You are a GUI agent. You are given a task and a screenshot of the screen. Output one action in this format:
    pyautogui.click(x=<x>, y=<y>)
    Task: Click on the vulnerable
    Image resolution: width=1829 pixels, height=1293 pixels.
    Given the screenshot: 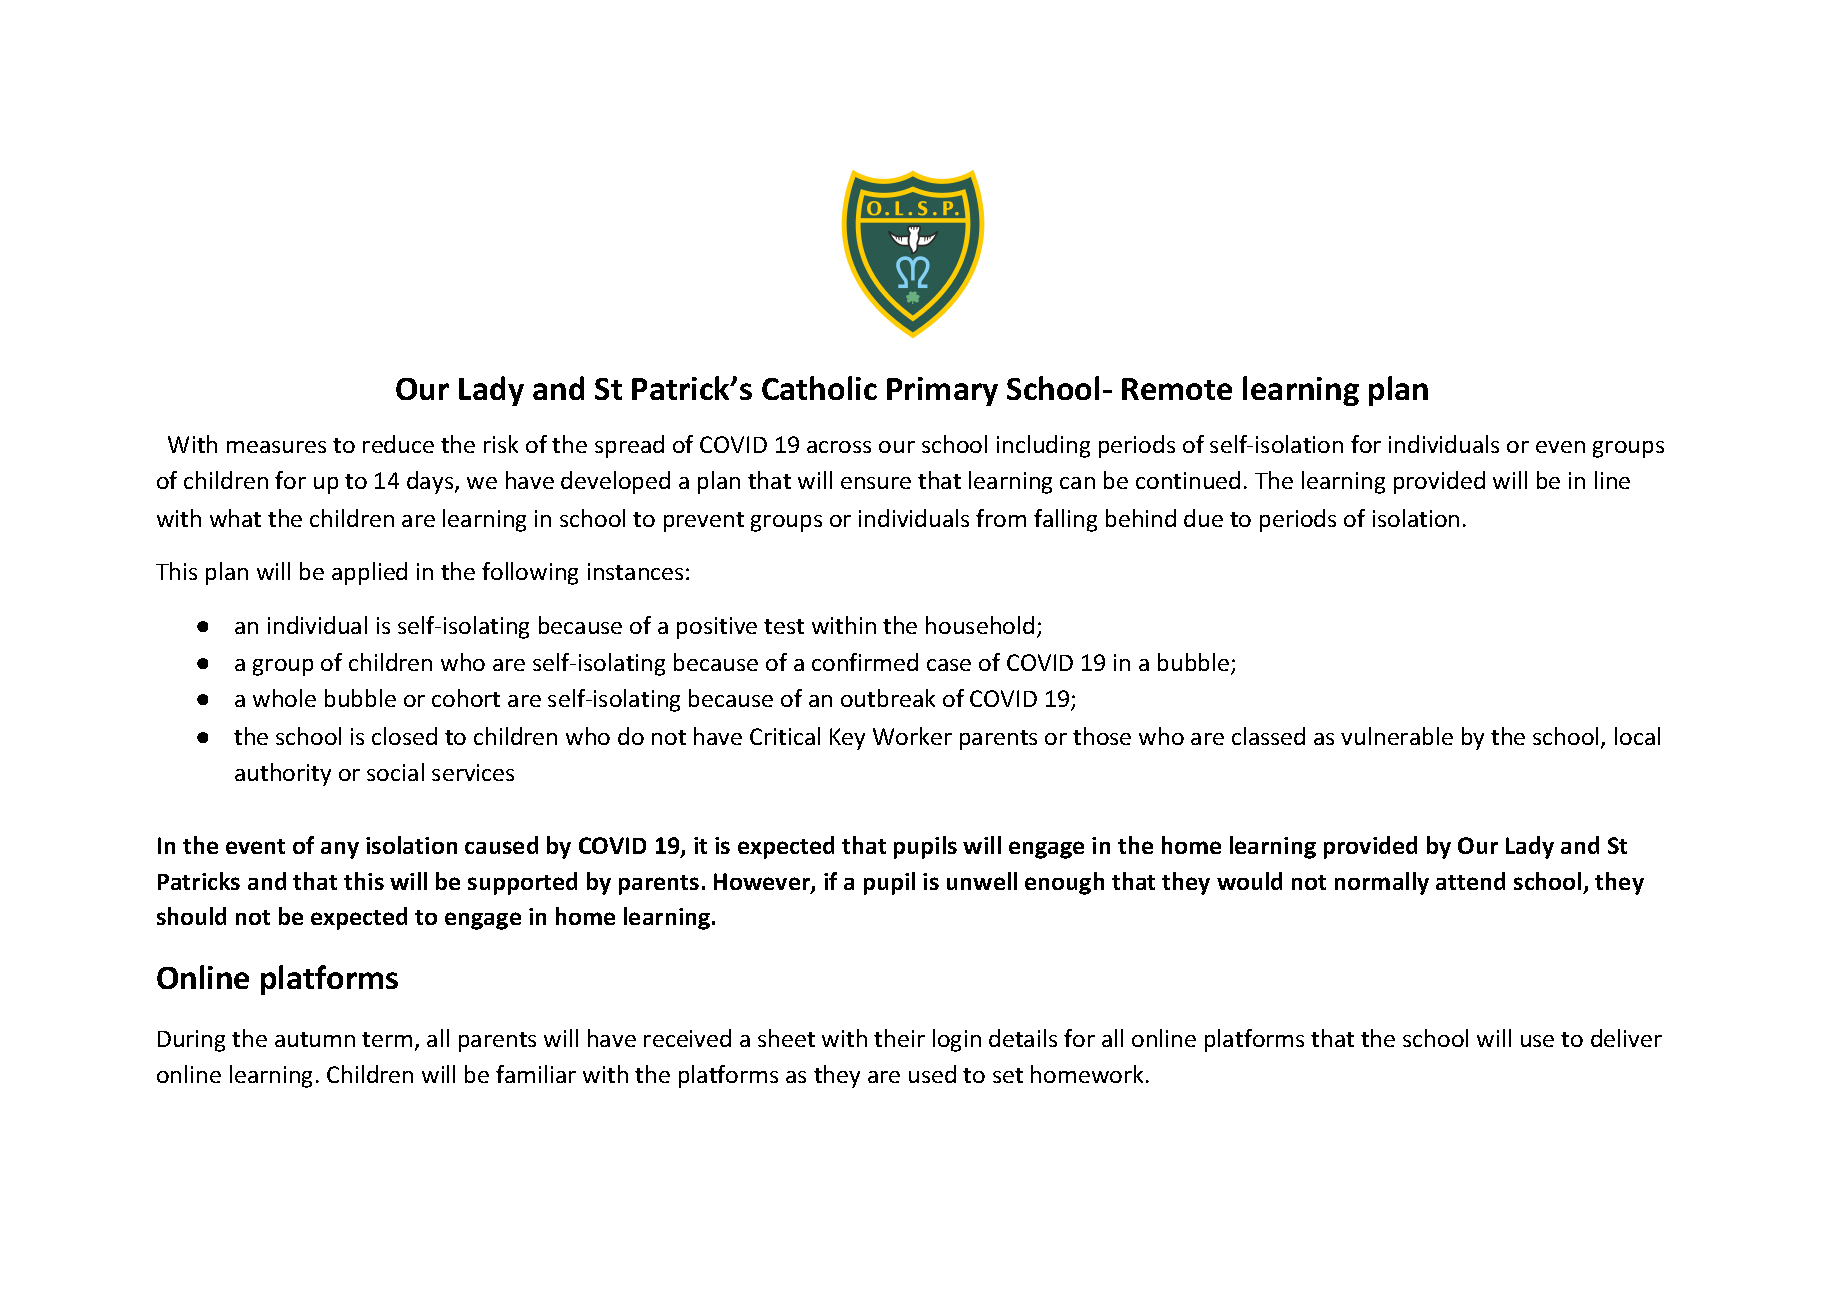 What is the action you would take?
    pyautogui.click(x=1397, y=736)
